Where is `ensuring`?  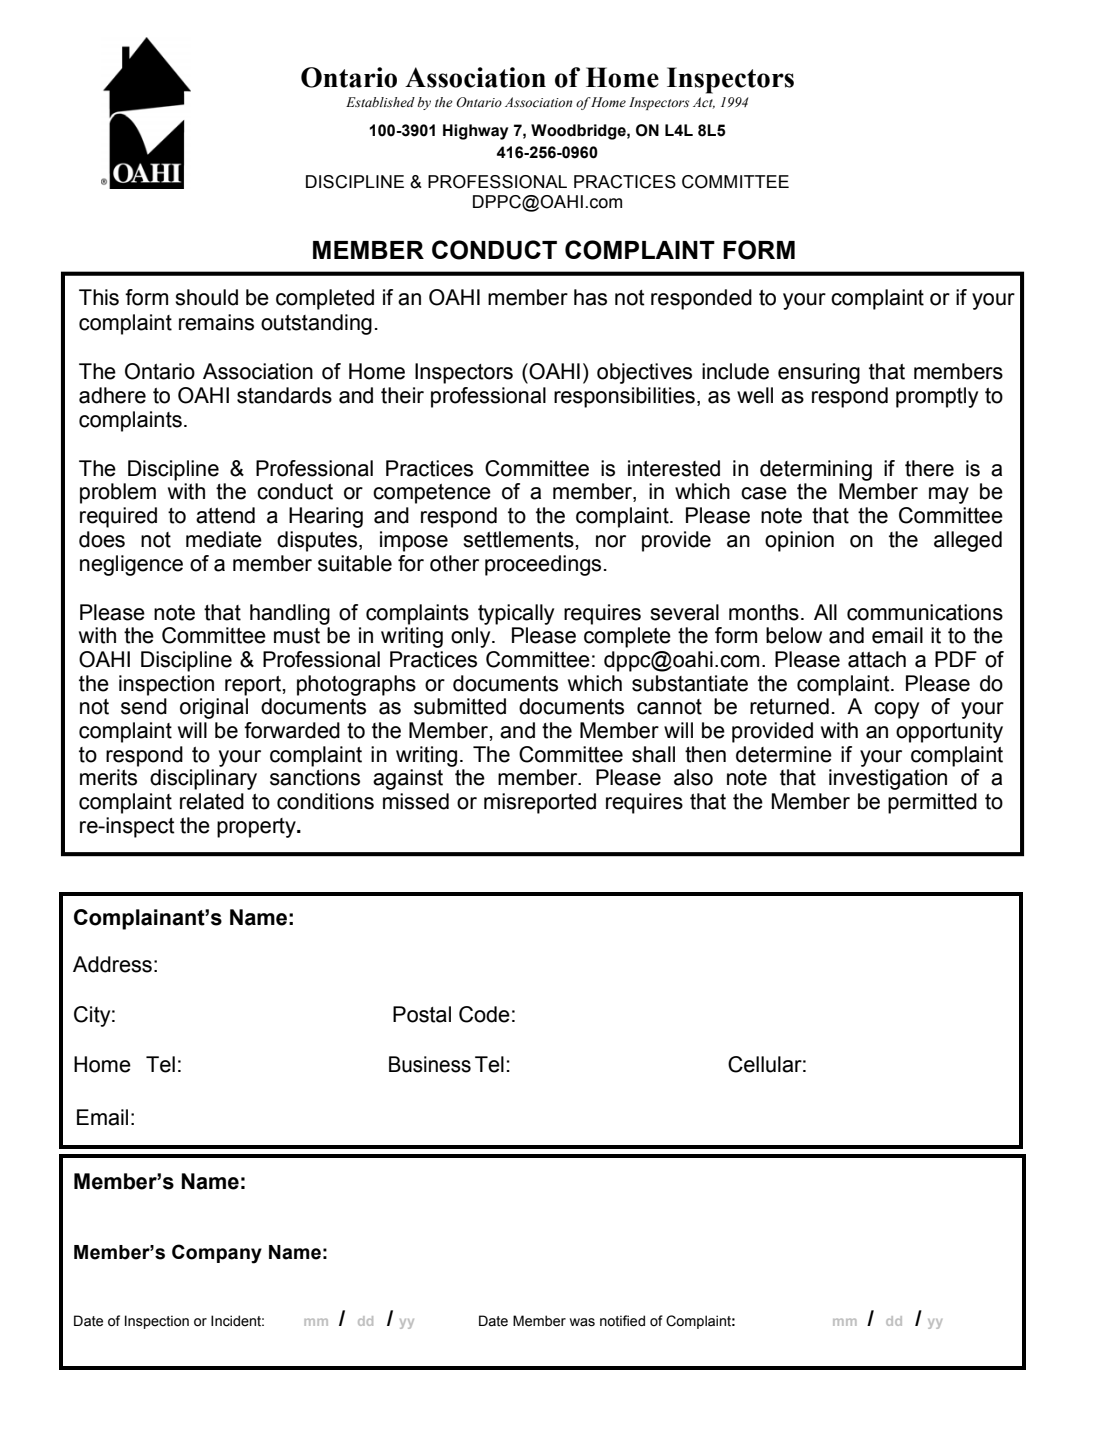
ensuring is located at coordinates (819, 373).
